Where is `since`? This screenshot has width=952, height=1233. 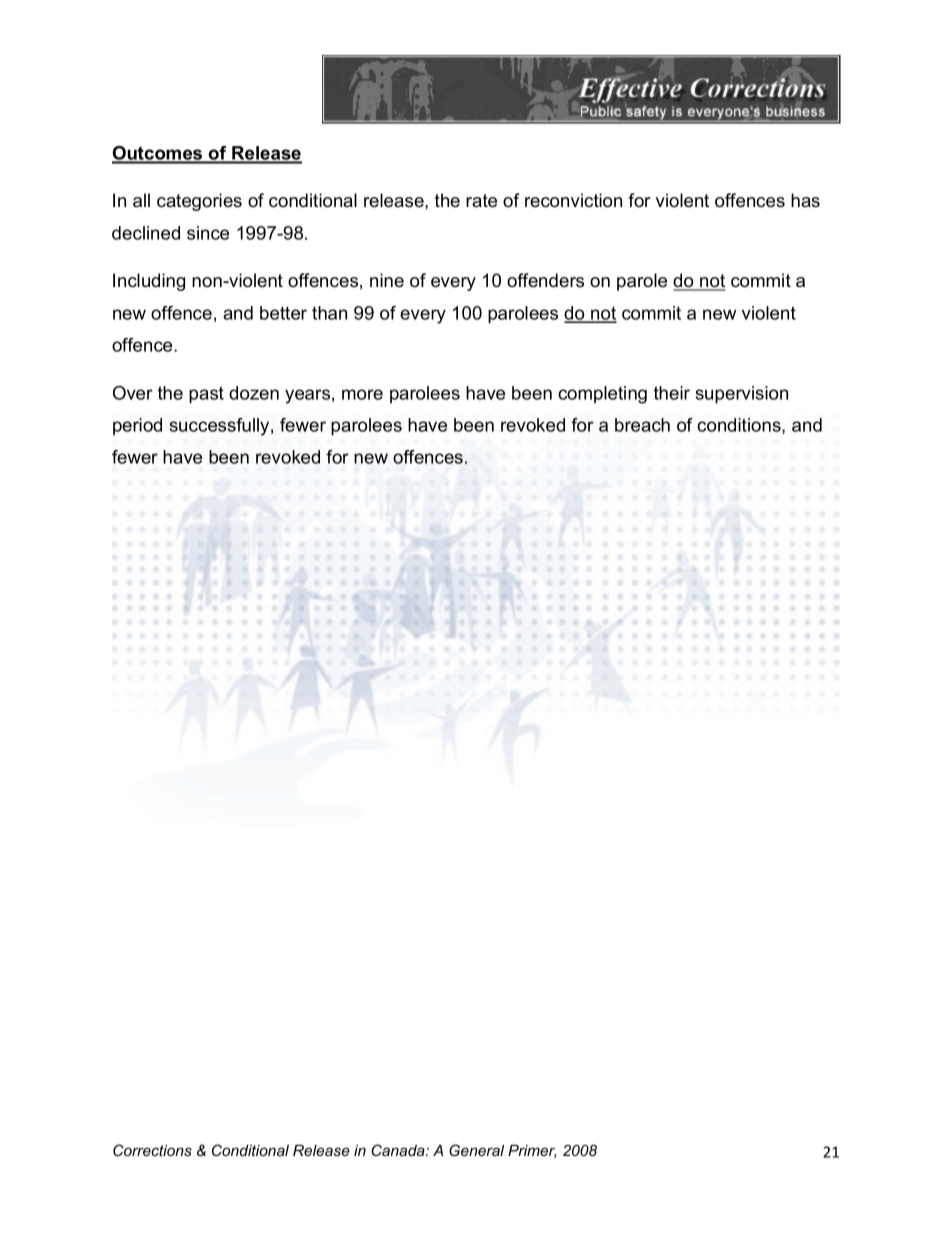
since is located at coordinates (208, 233).
